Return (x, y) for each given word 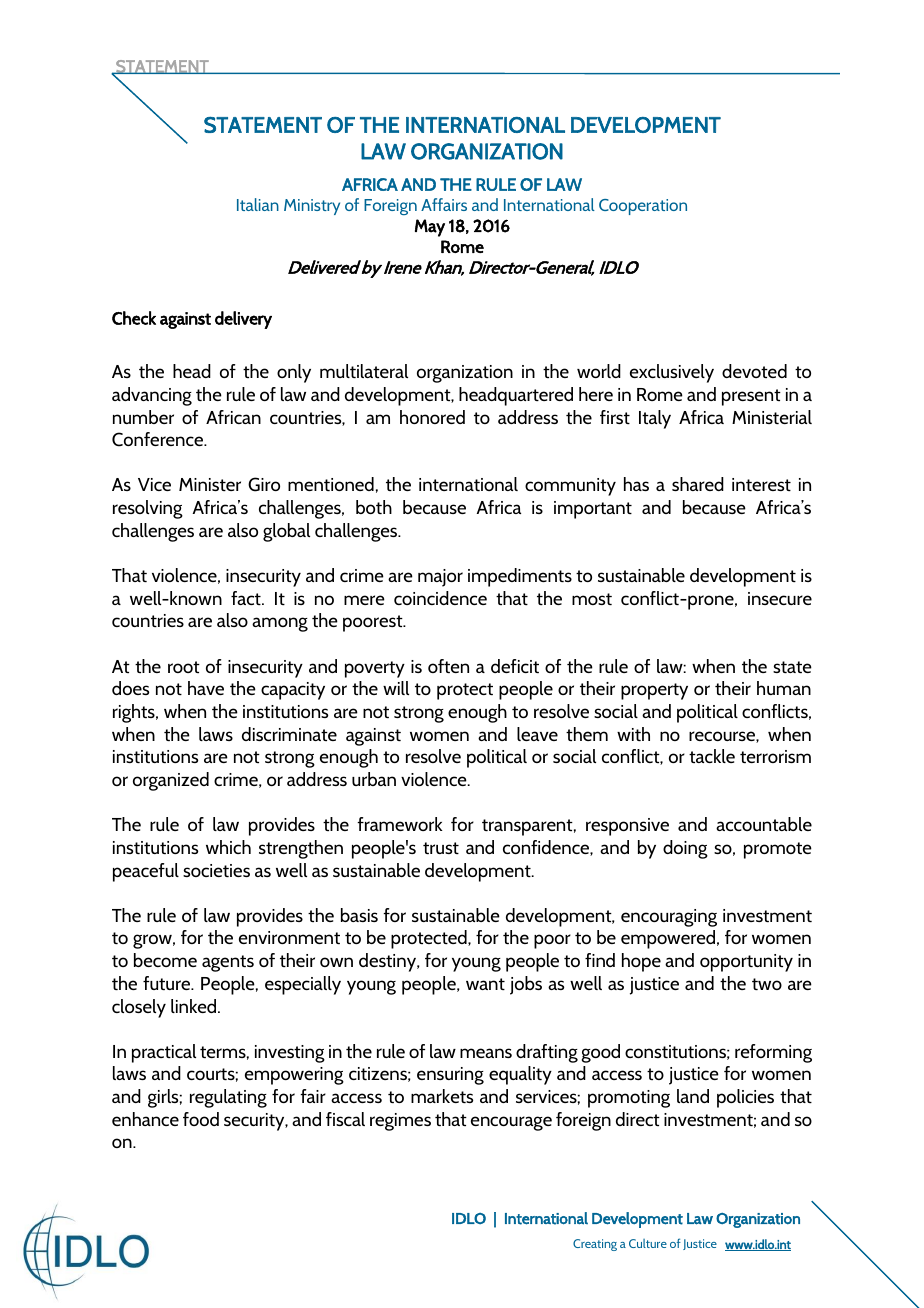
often (448, 666)
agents (228, 963)
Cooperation (643, 207)
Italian (258, 204)
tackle (712, 756)
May (430, 228)
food (201, 1119)
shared (698, 484)
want (485, 984)
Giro (264, 484)
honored (432, 417)
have (206, 688)
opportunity (746, 963)
